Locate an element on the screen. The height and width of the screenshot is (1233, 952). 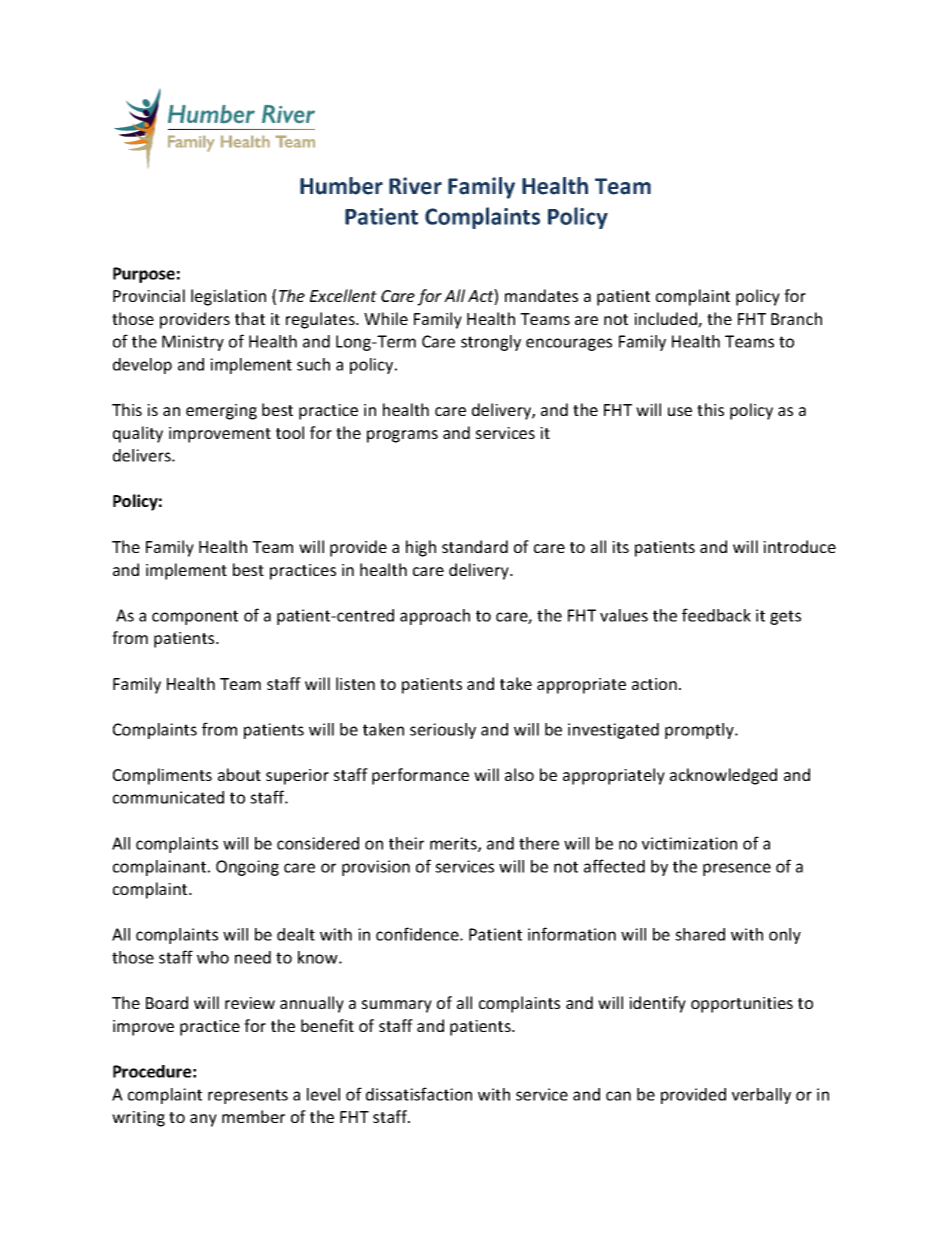
included is located at coordinates (666, 320).
